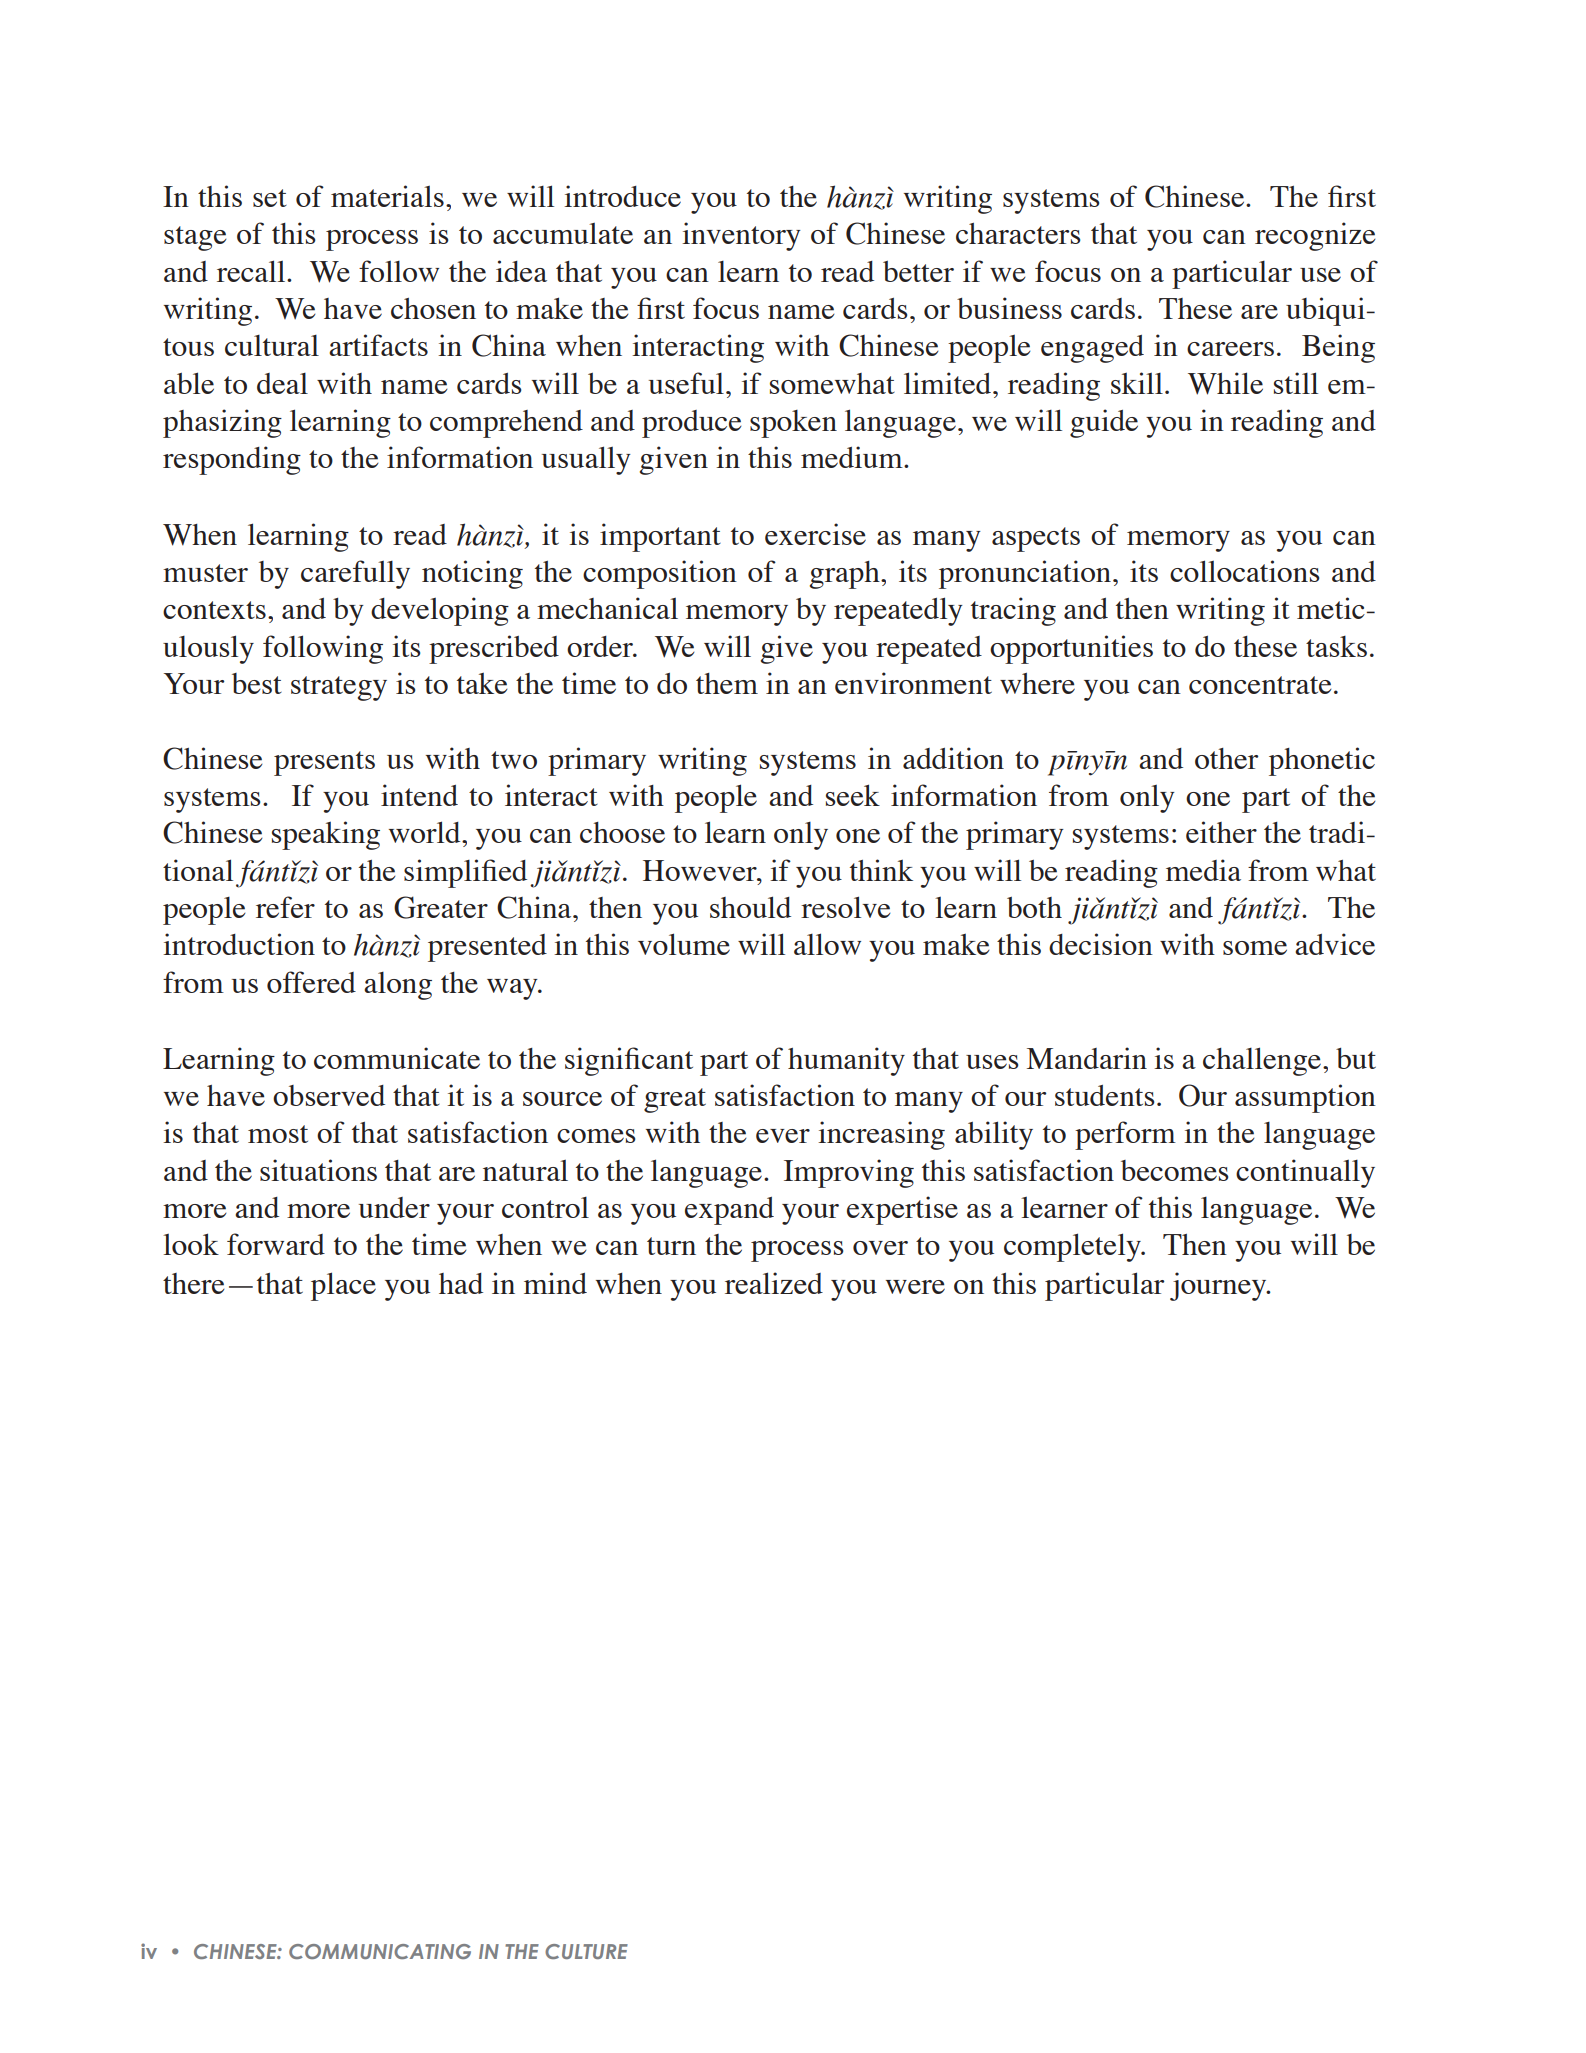 The height and width of the document is (2053, 1586). I want to click on COMMUNICATING, so click(380, 1951).
